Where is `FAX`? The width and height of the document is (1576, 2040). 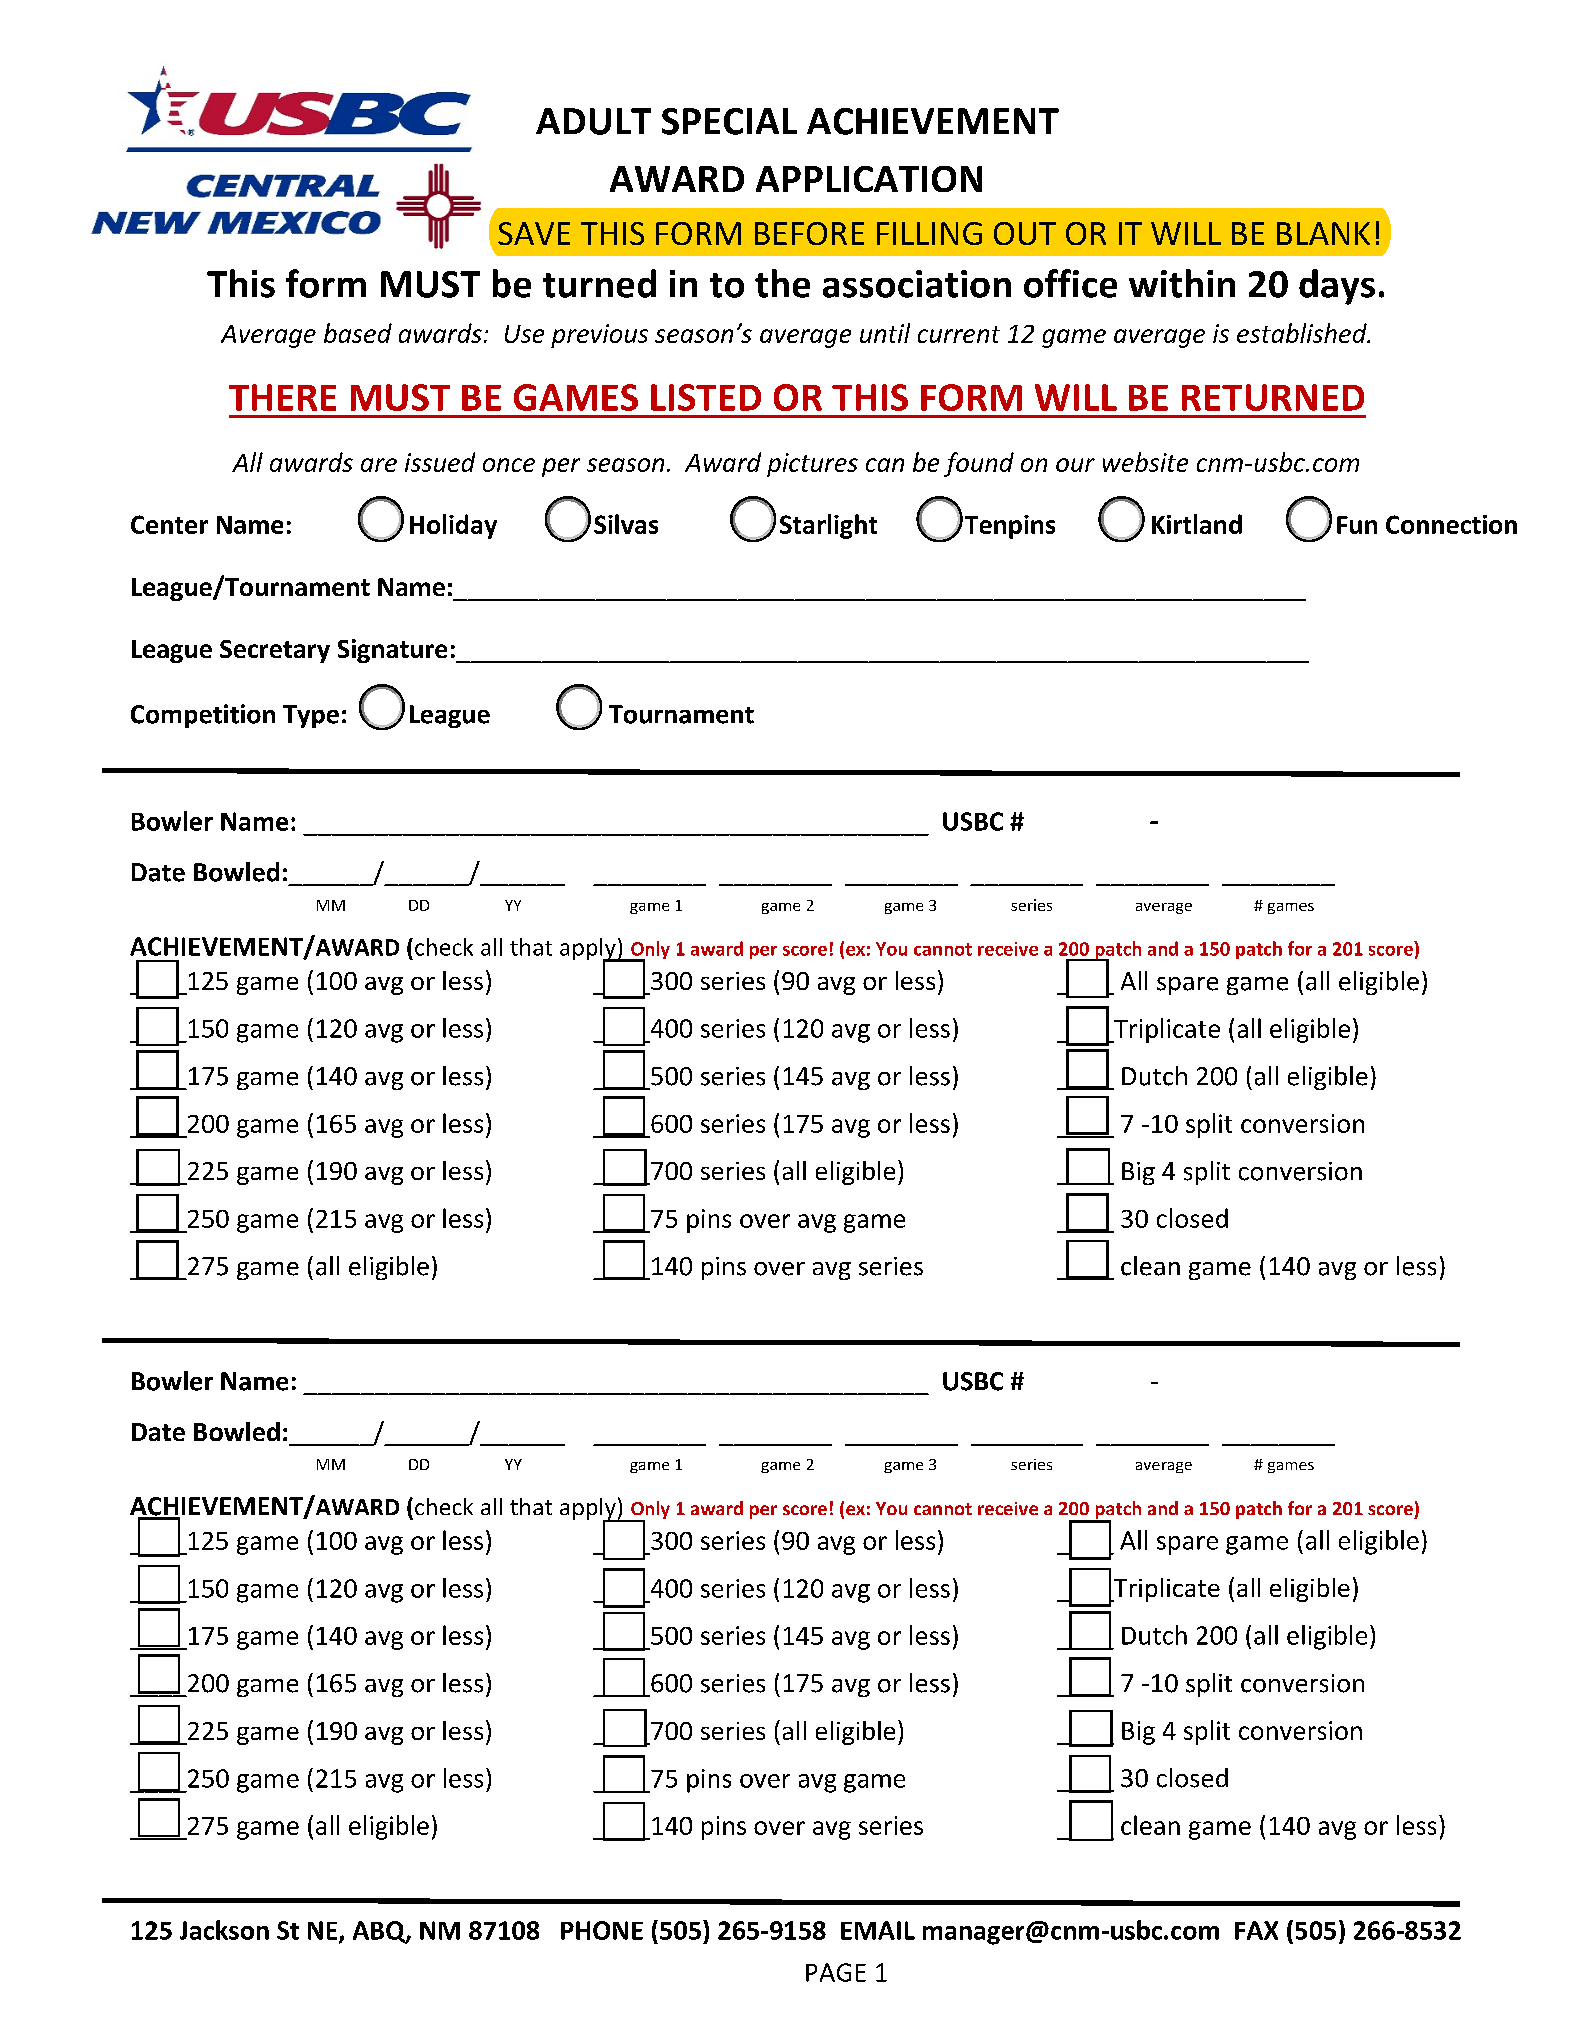
FAX is located at coordinates (1256, 1930).
